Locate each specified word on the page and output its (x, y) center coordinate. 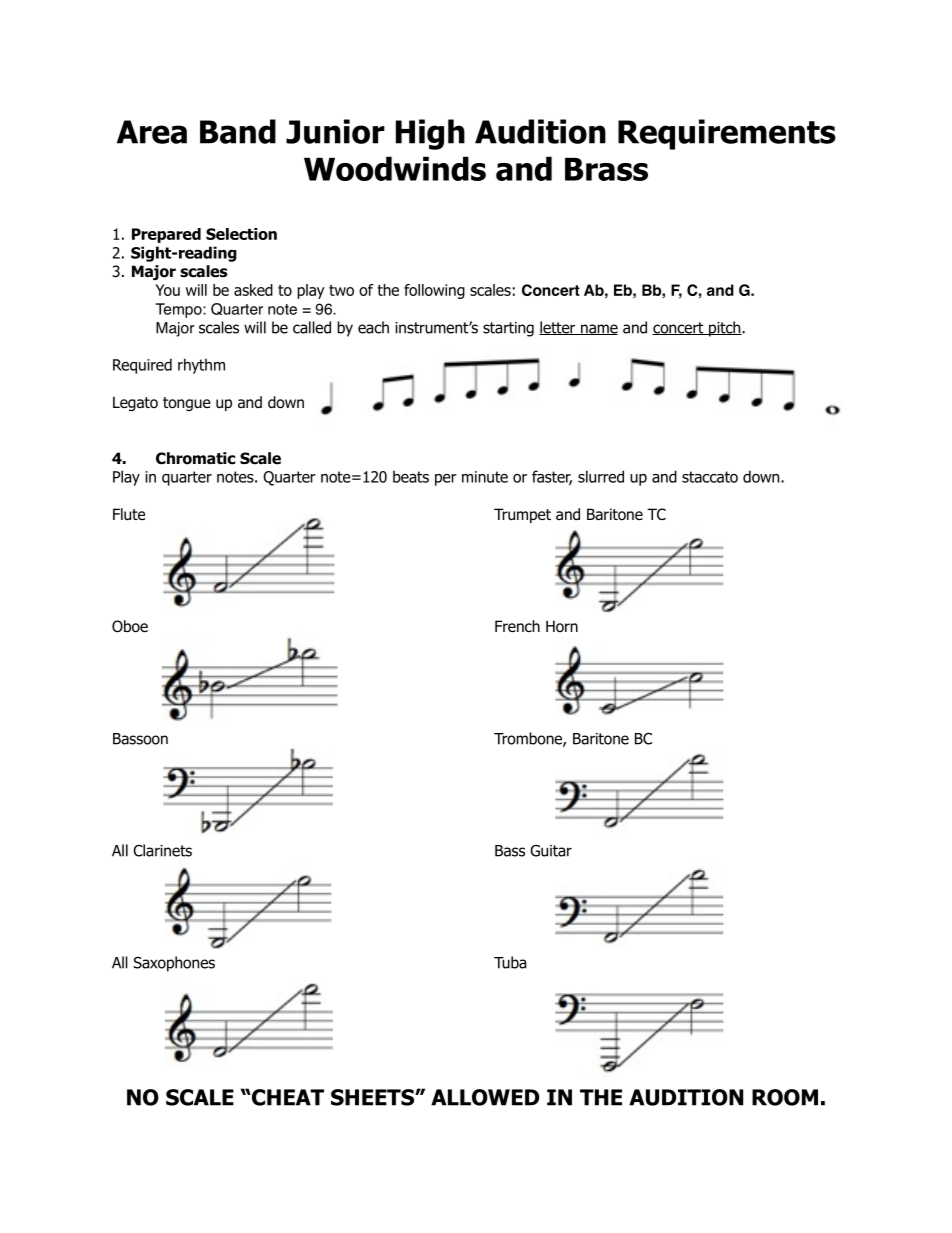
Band (238, 131)
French (517, 626)
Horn (562, 626)
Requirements (727, 134)
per (446, 480)
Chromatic (195, 458)
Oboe (130, 626)
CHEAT (287, 1097)
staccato (710, 477)
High (430, 134)
